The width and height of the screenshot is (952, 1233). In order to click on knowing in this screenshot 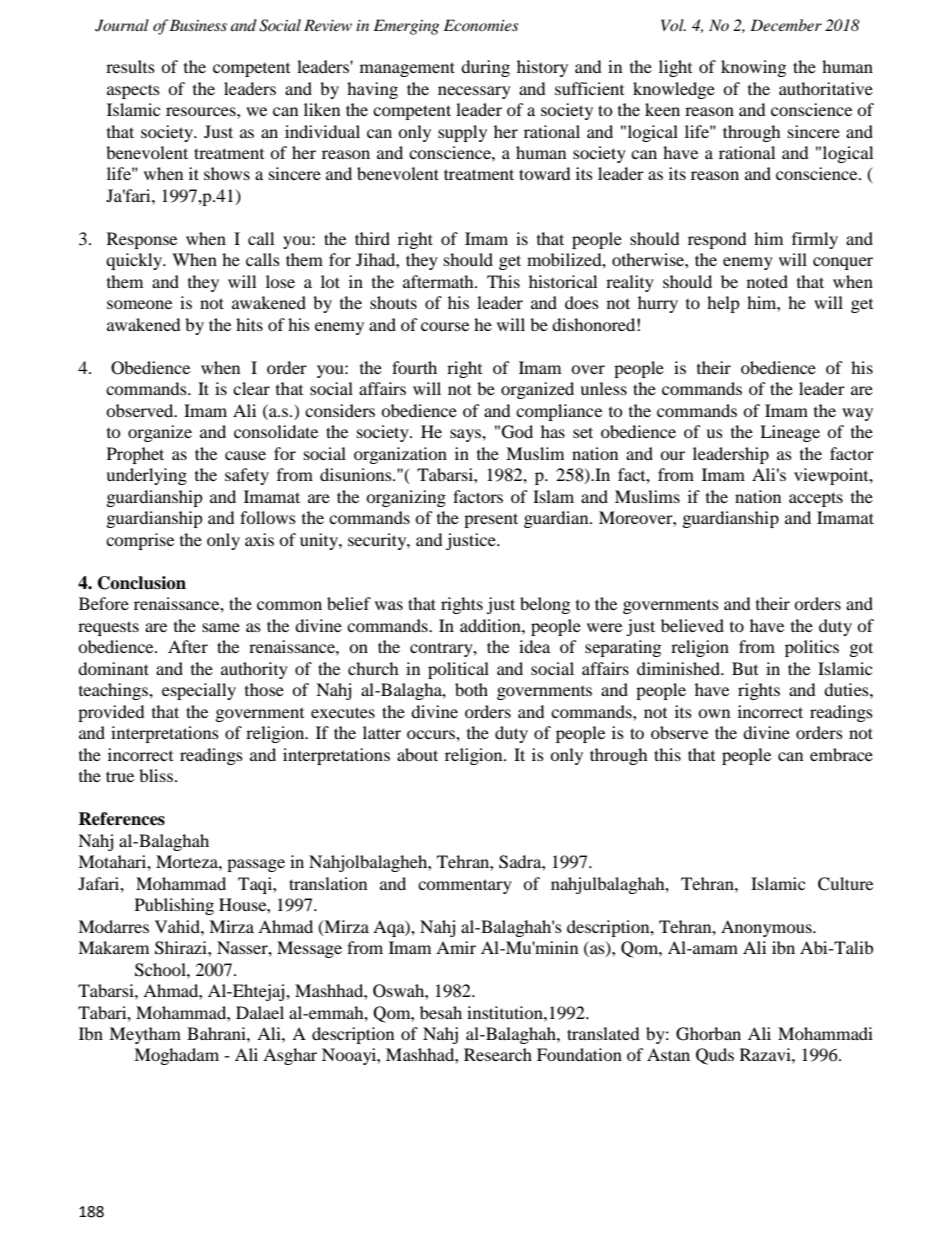, I will do `click(753, 68)`.
